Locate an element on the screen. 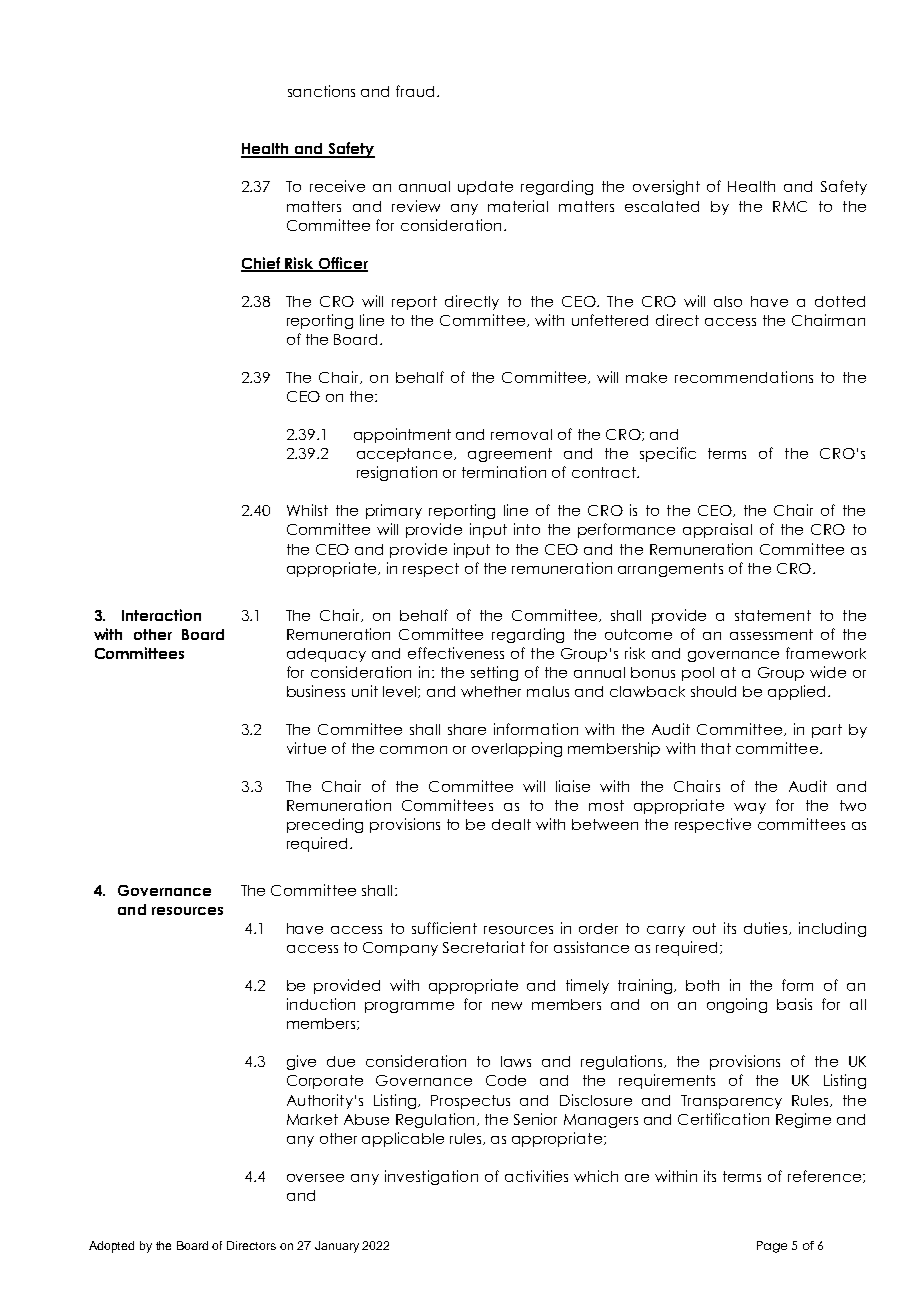 The image size is (924, 1308). applied is located at coordinates (796, 692).
